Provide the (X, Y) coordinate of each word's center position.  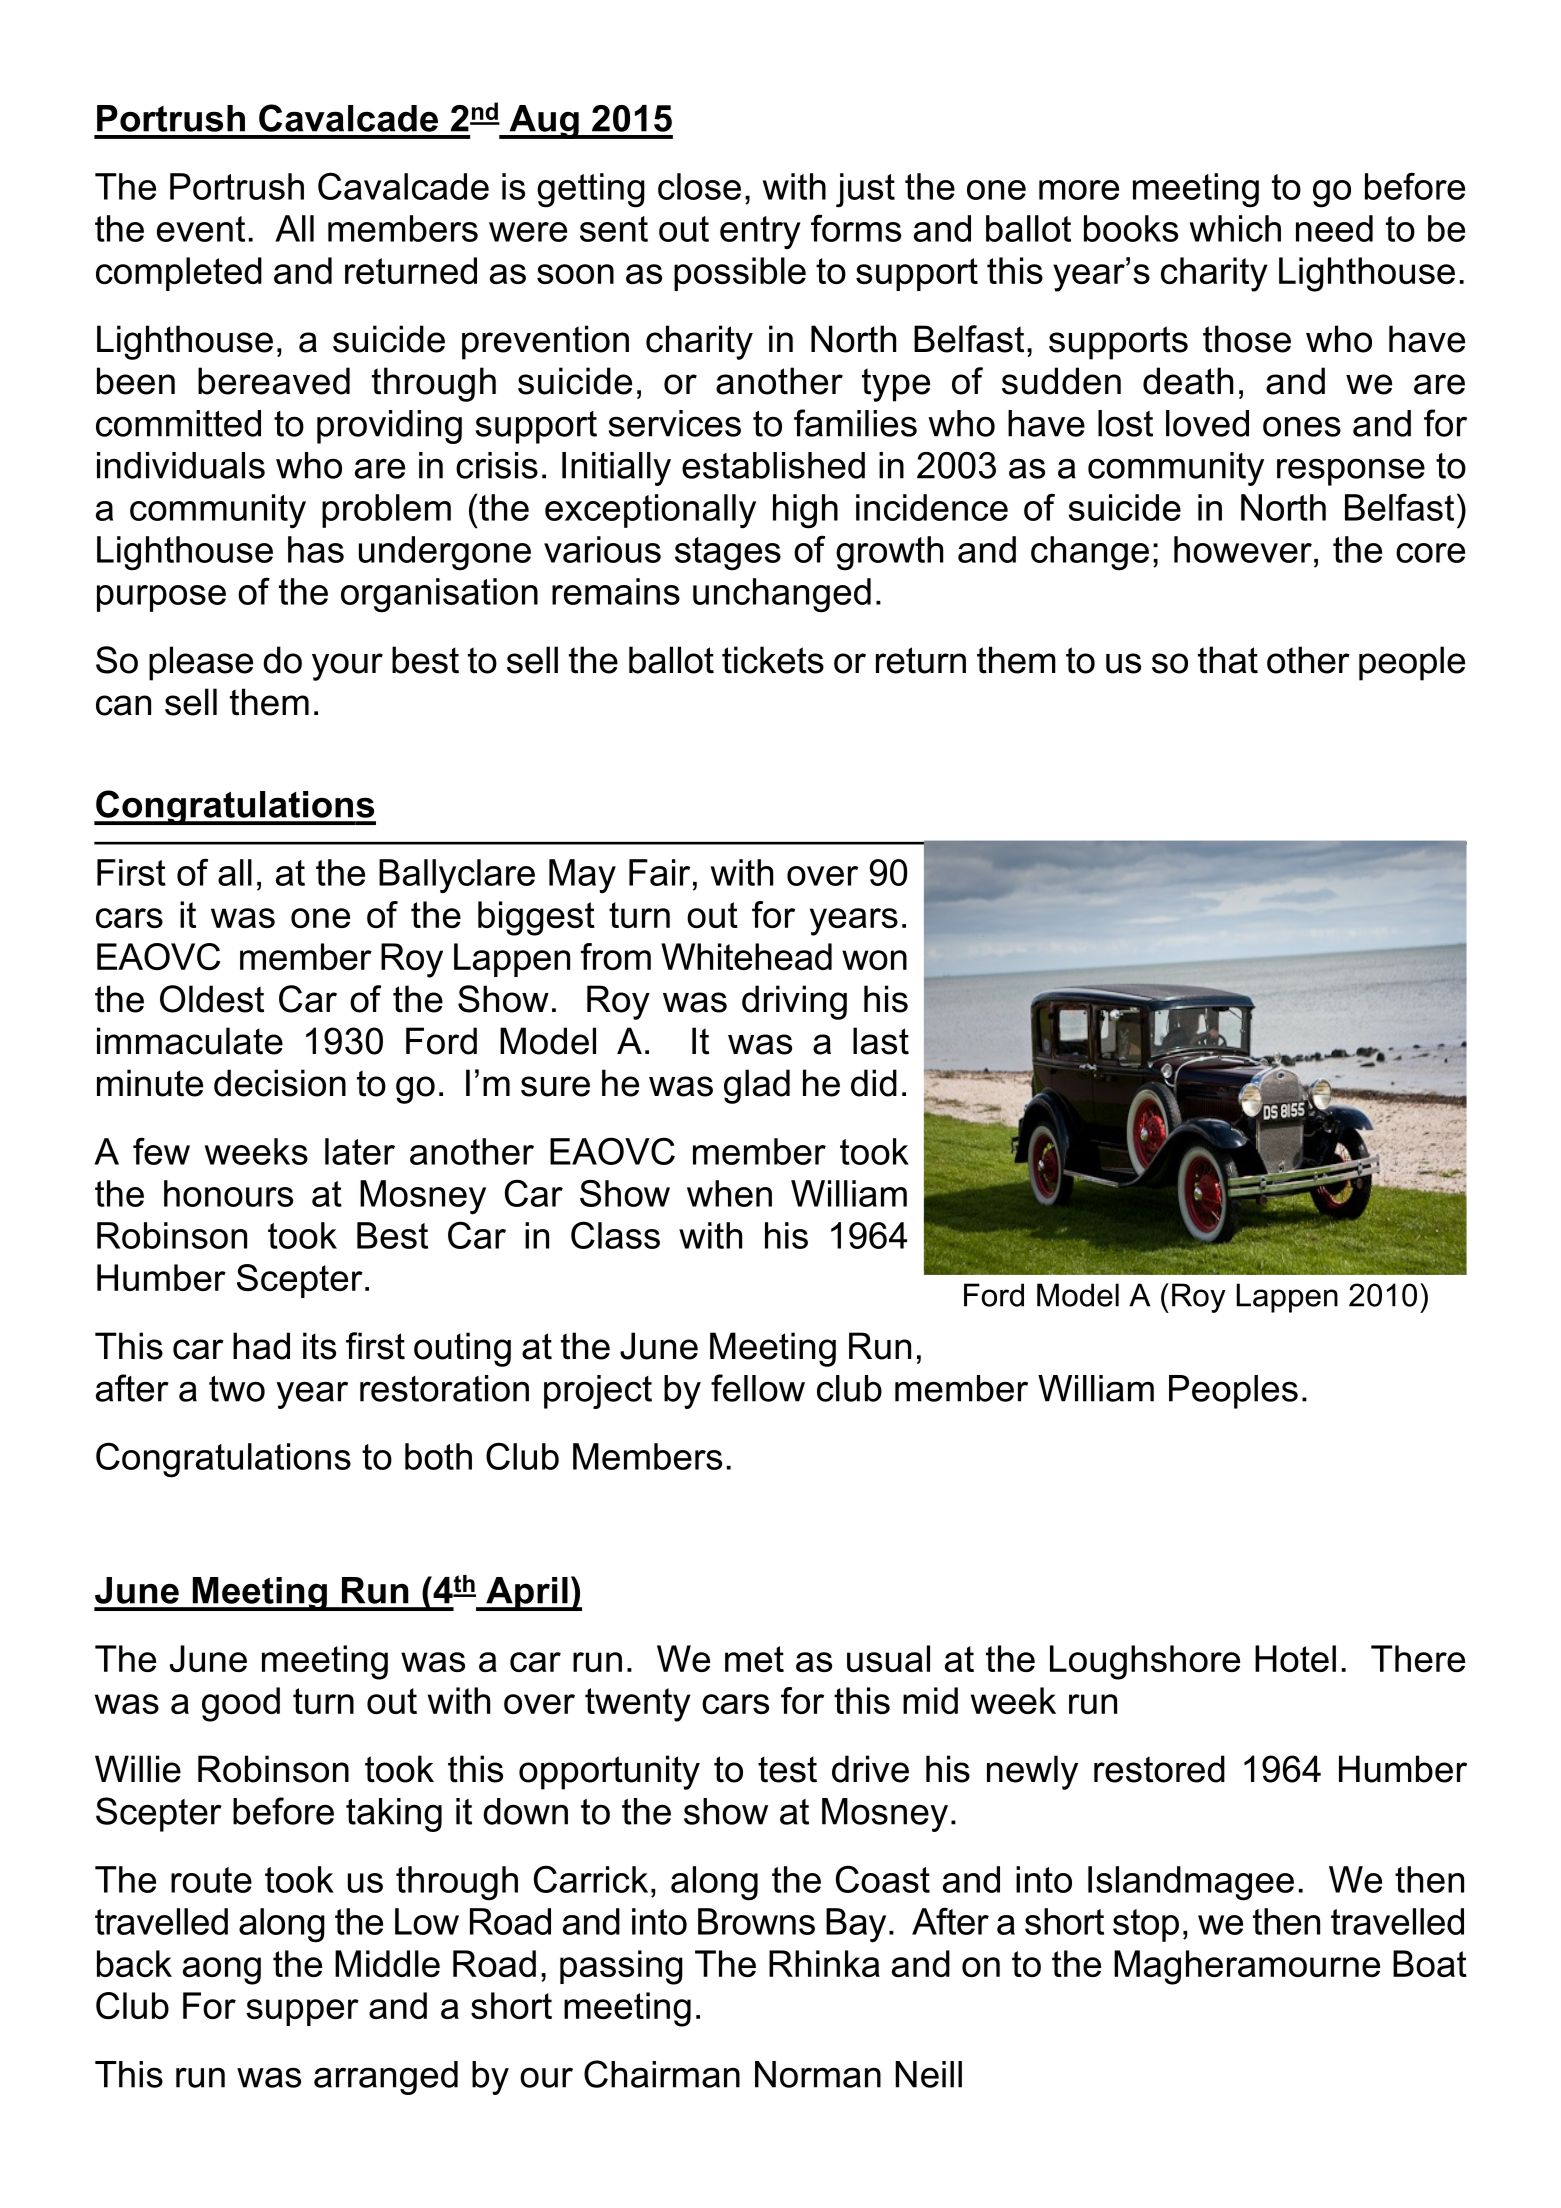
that (1228, 660)
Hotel (1295, 1658)
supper (302, 2012)
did (874, 1083)
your (347, 667)
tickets (773, 660)
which (1235, 228)
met (754, 1659)
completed (179, 274)
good (241, 1704)
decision (280, 1083)
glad (757, 1086)
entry (760, 233)
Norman (818, 2074)
